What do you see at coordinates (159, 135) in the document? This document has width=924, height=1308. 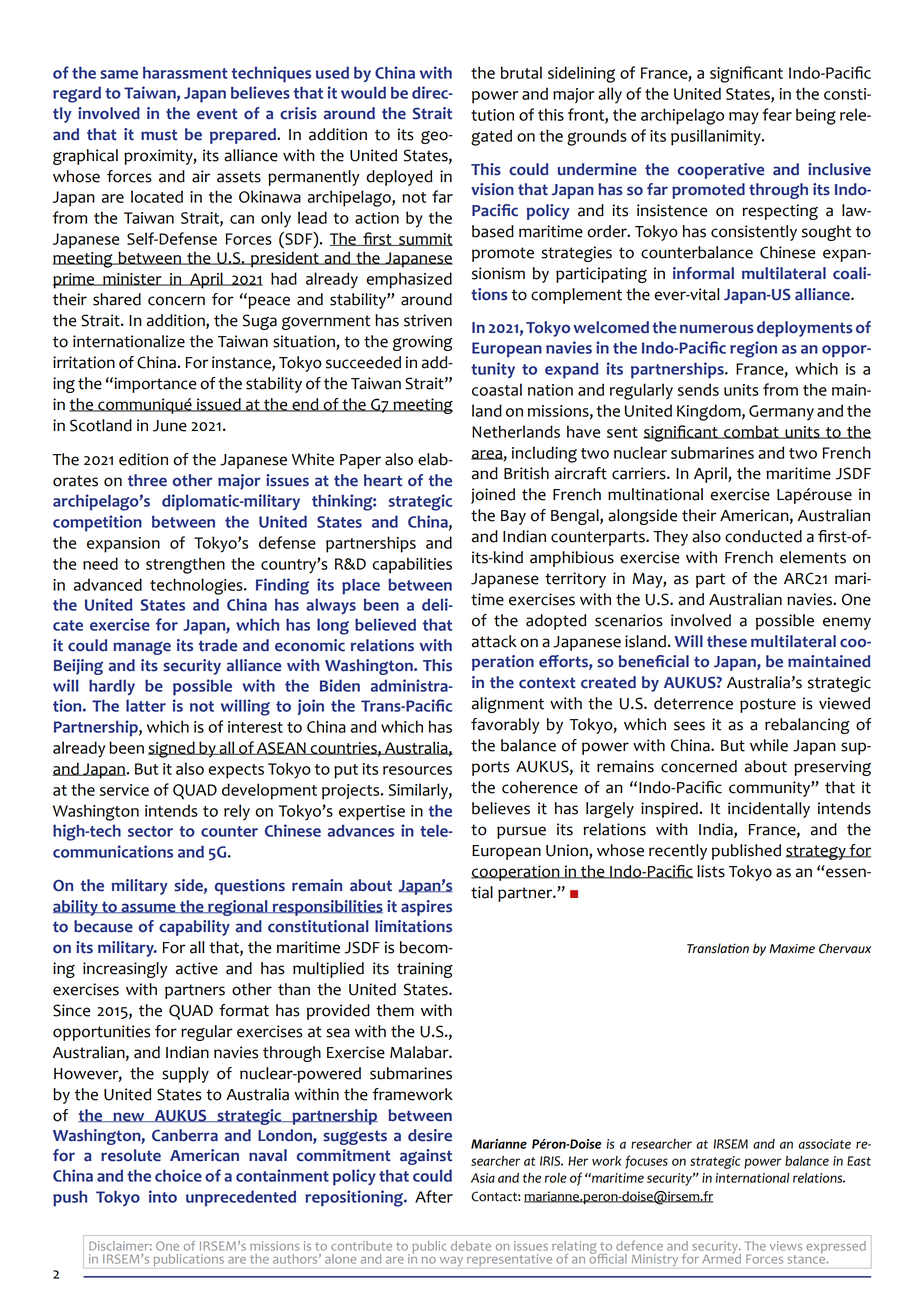 I see `must` at bounding box center [159, 135].
